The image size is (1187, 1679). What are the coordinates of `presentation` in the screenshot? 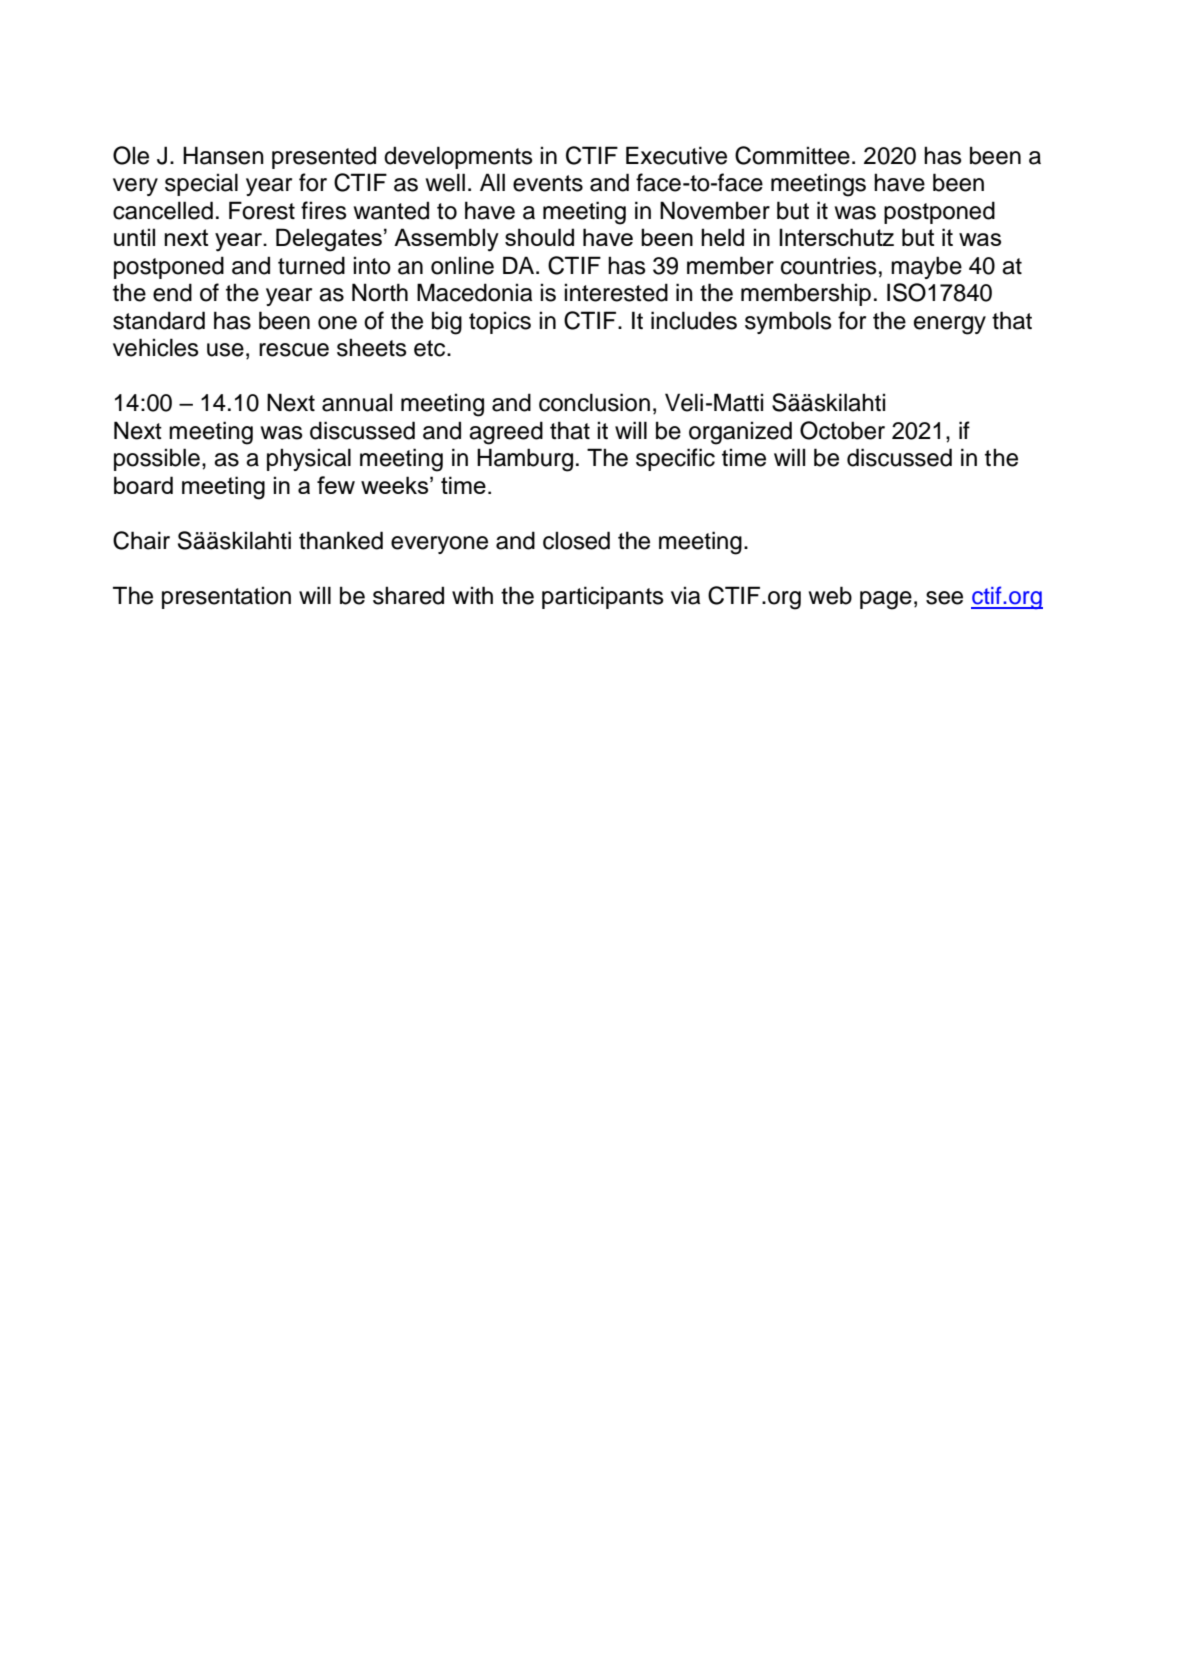 It's located at (226, 597).
